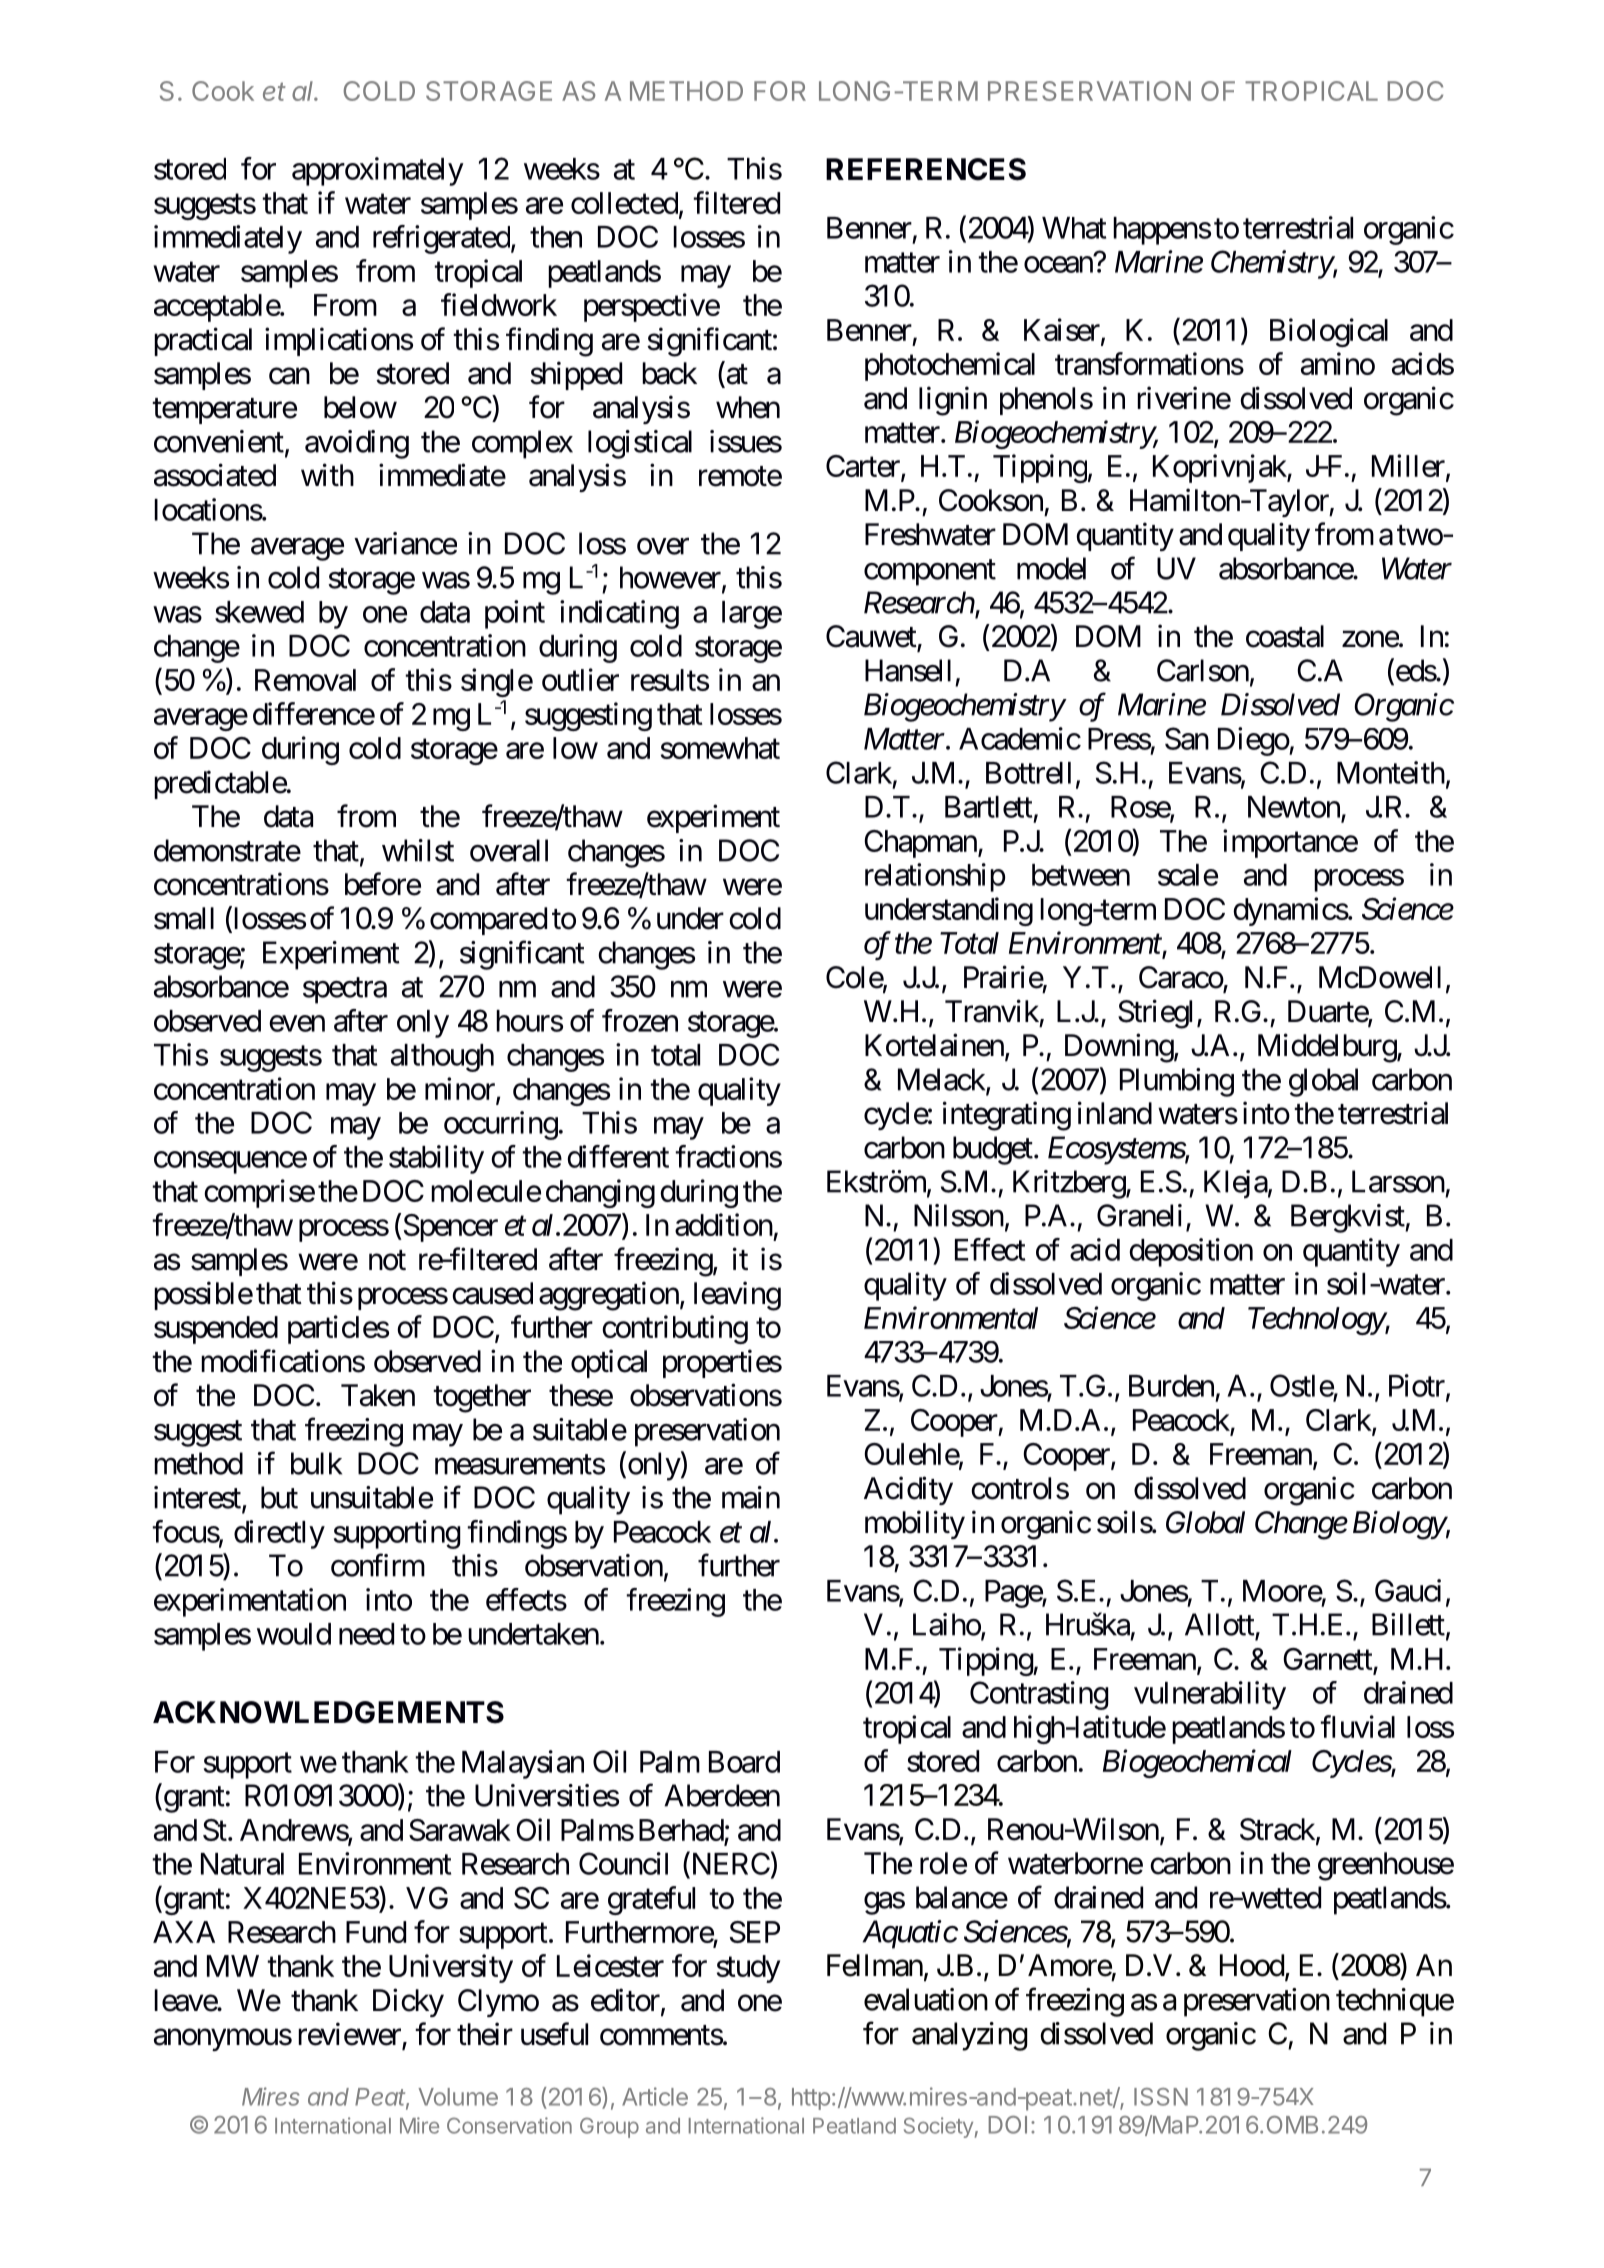  Describe the element at coordinates (1329, 332) in the page. I see `Biological` at that location.
